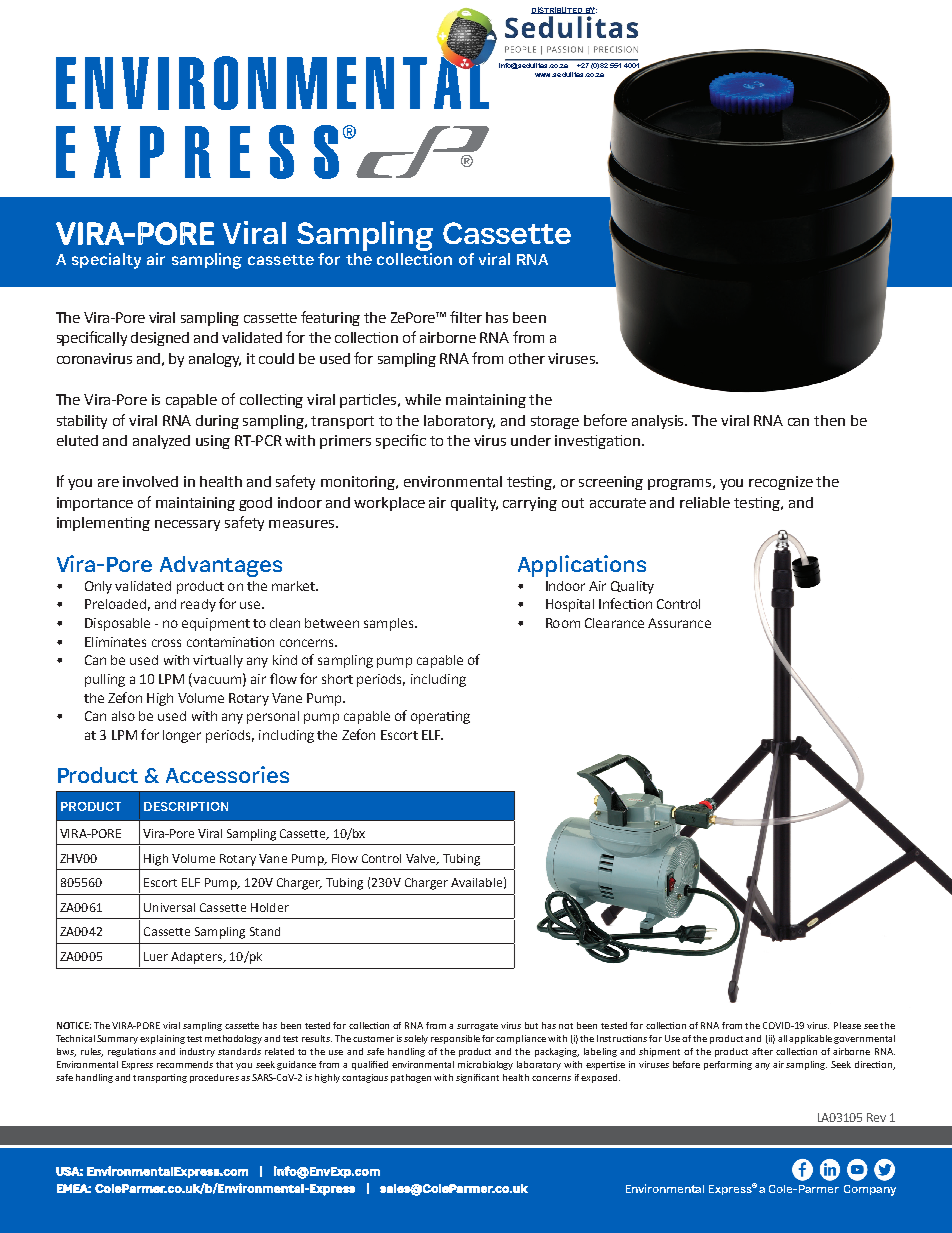  What do you see at coordinates (477, 1027) in the page?
I see `surrogate` at bounding box center [477, 1027].
